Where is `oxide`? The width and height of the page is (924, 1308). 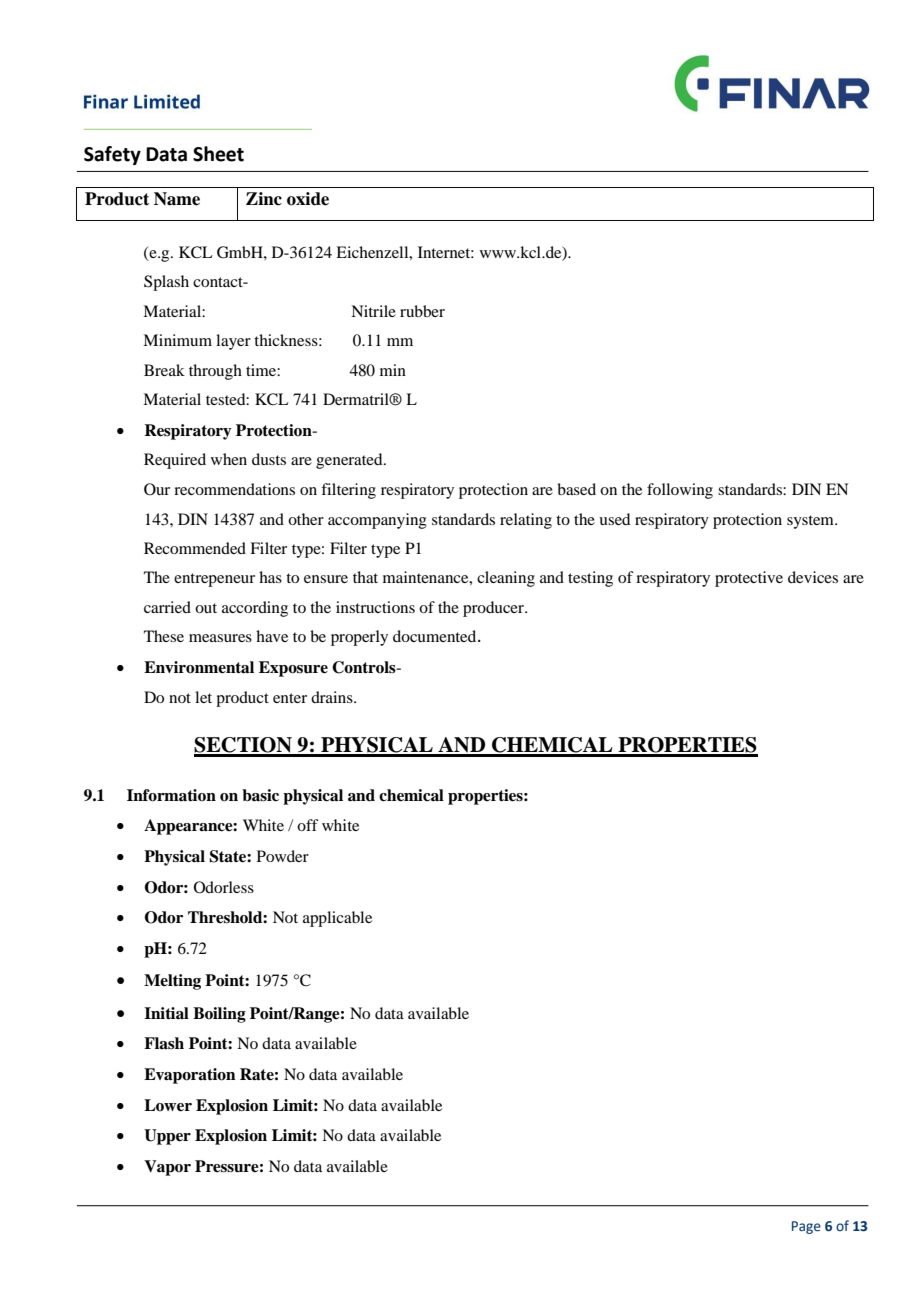
oxide is located at coordinates (308, 199).
